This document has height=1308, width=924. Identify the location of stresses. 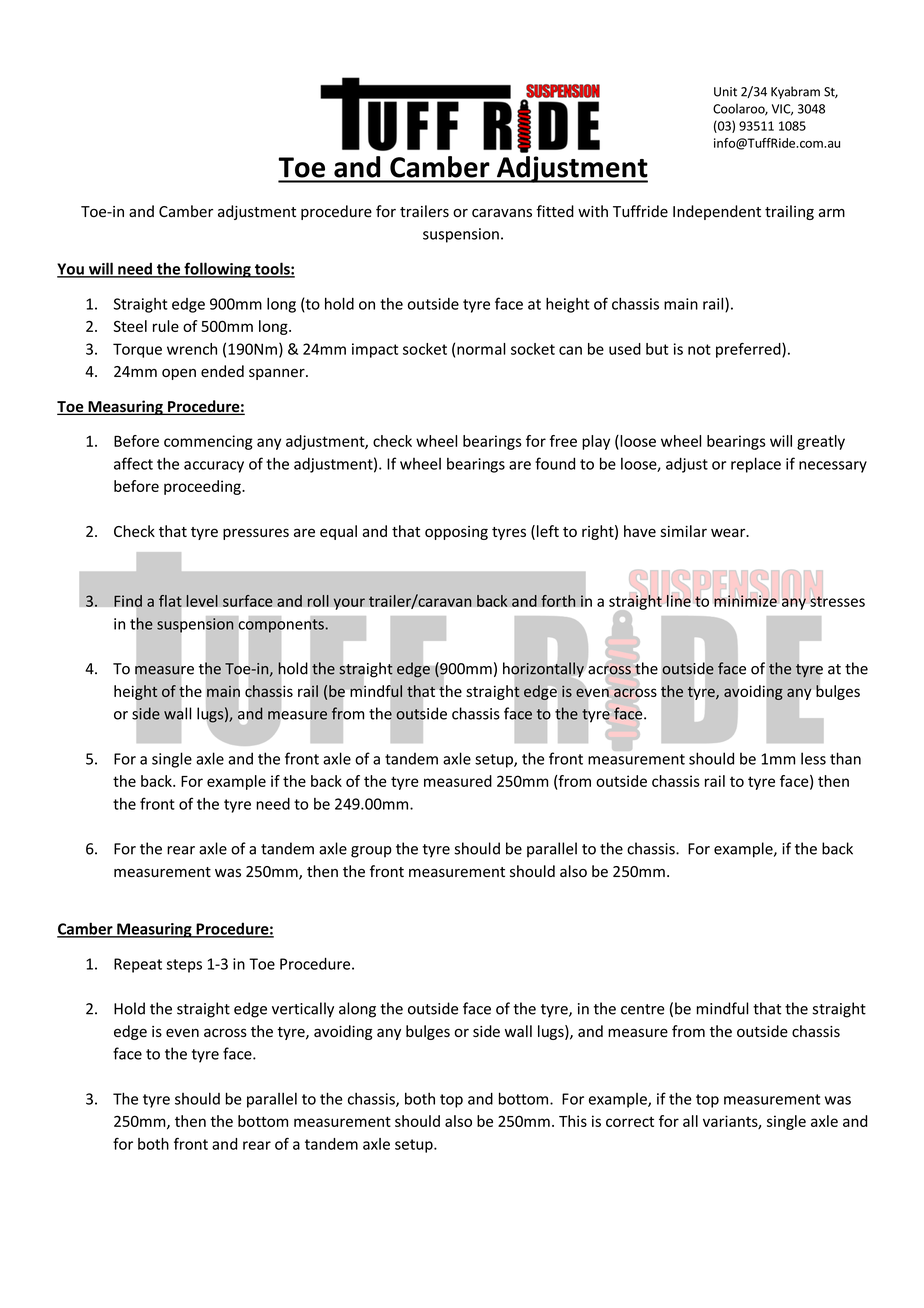
(837, 600).
